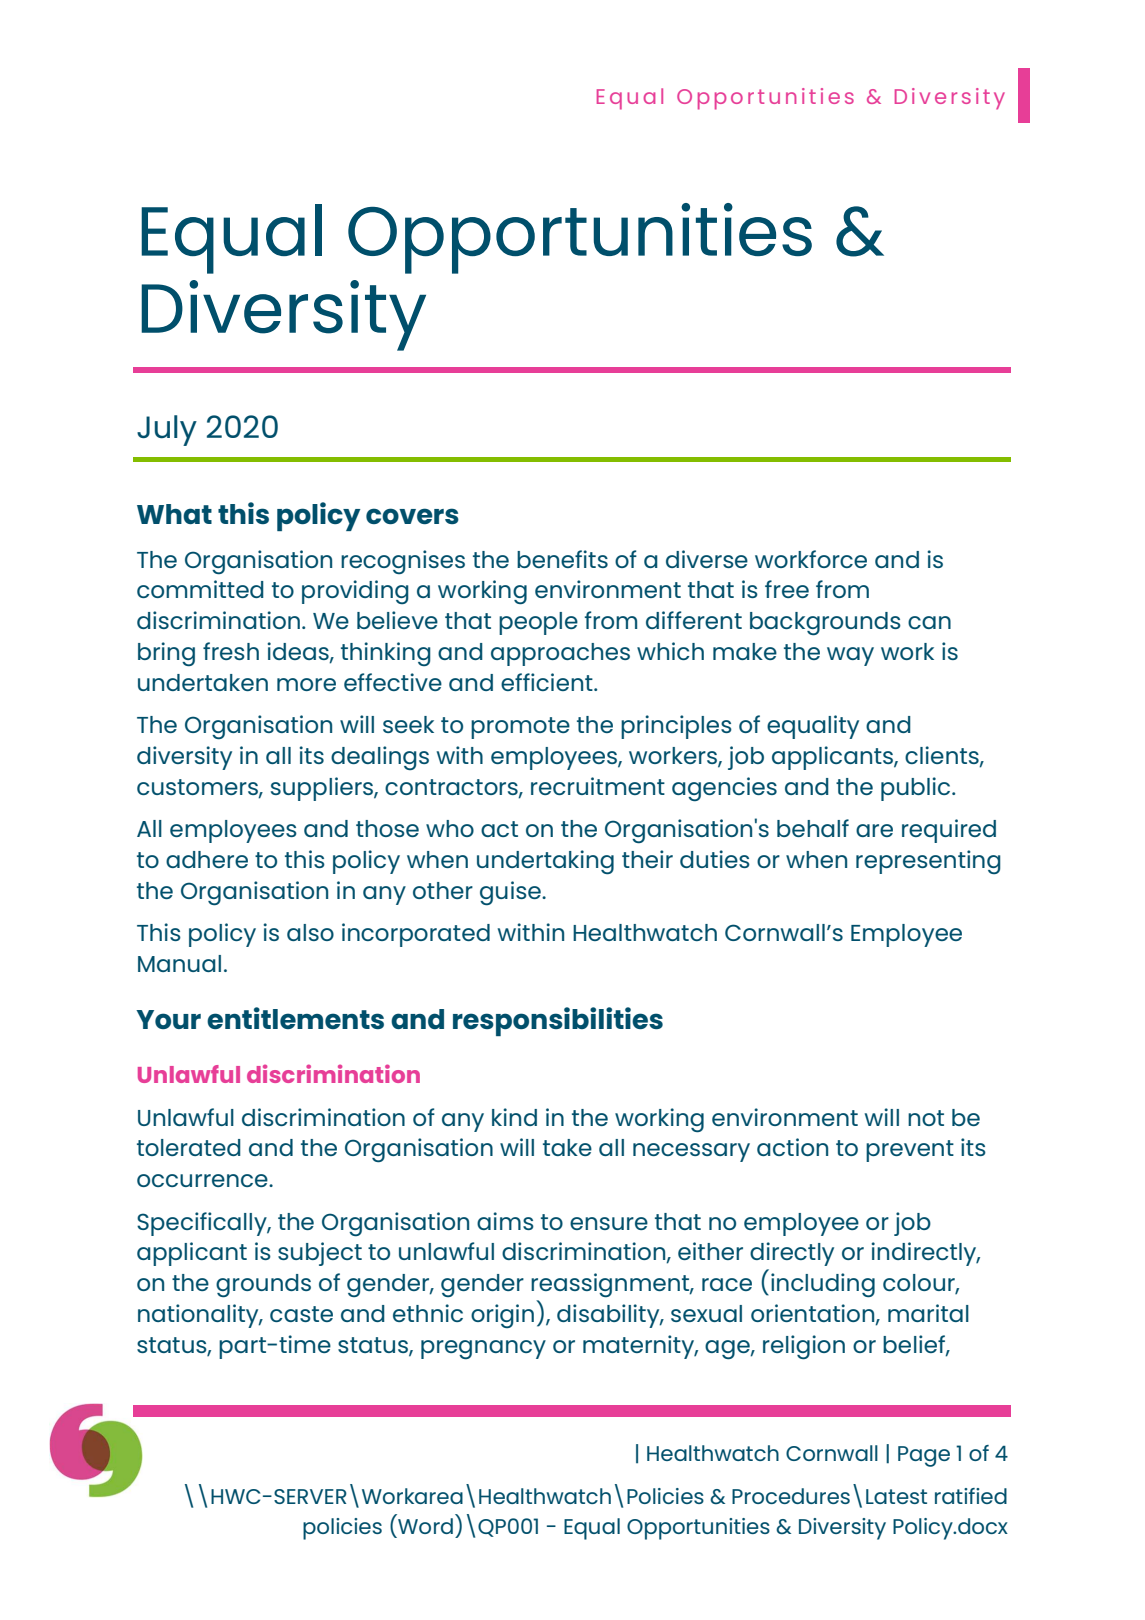  I want to click on caste, so click(301, 1314).
